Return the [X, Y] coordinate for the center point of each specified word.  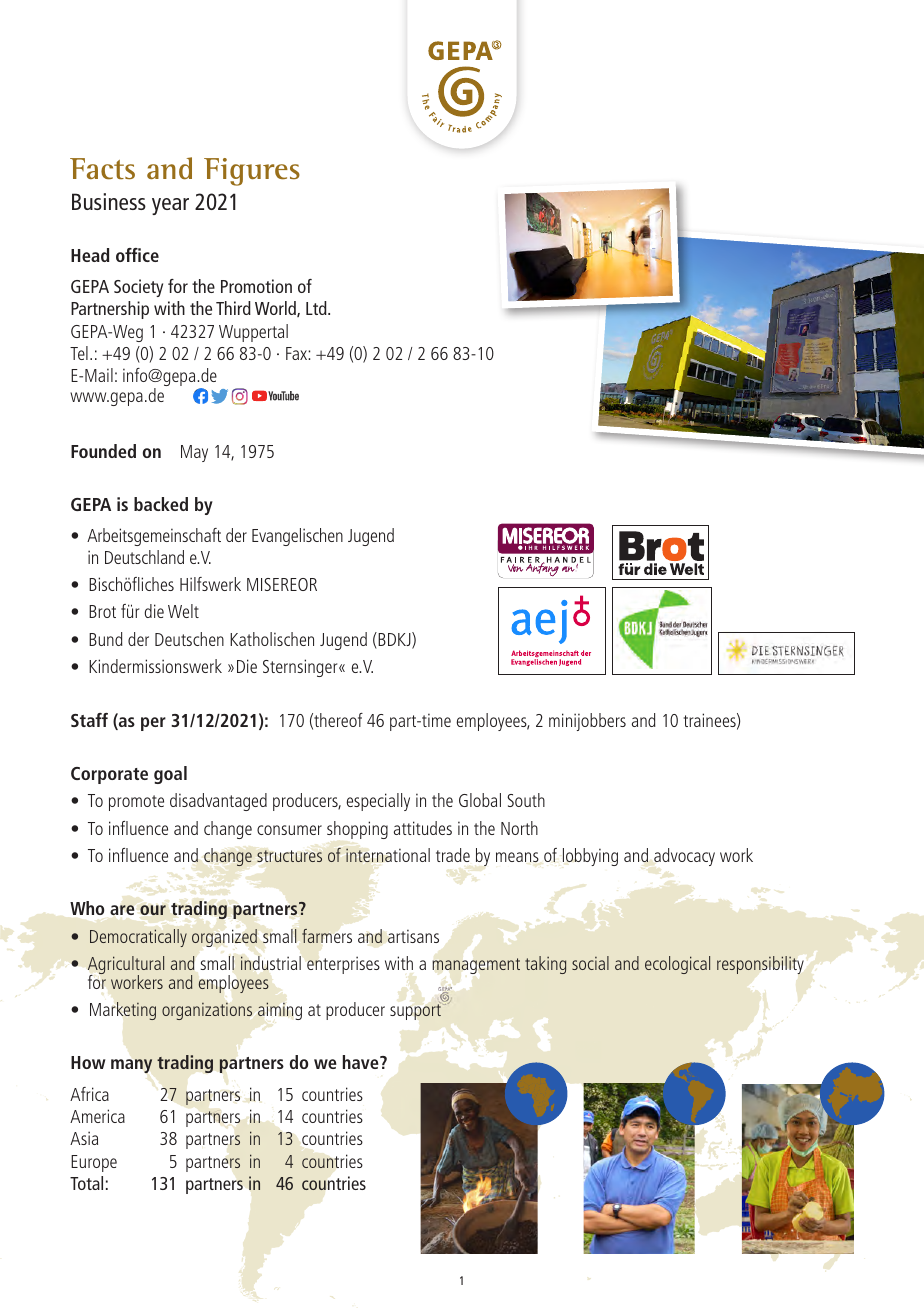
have [362, 1062]
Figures [252, 172]
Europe [94, 1163]
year [170, 206]
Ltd [317, 308]
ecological [677, 965]
